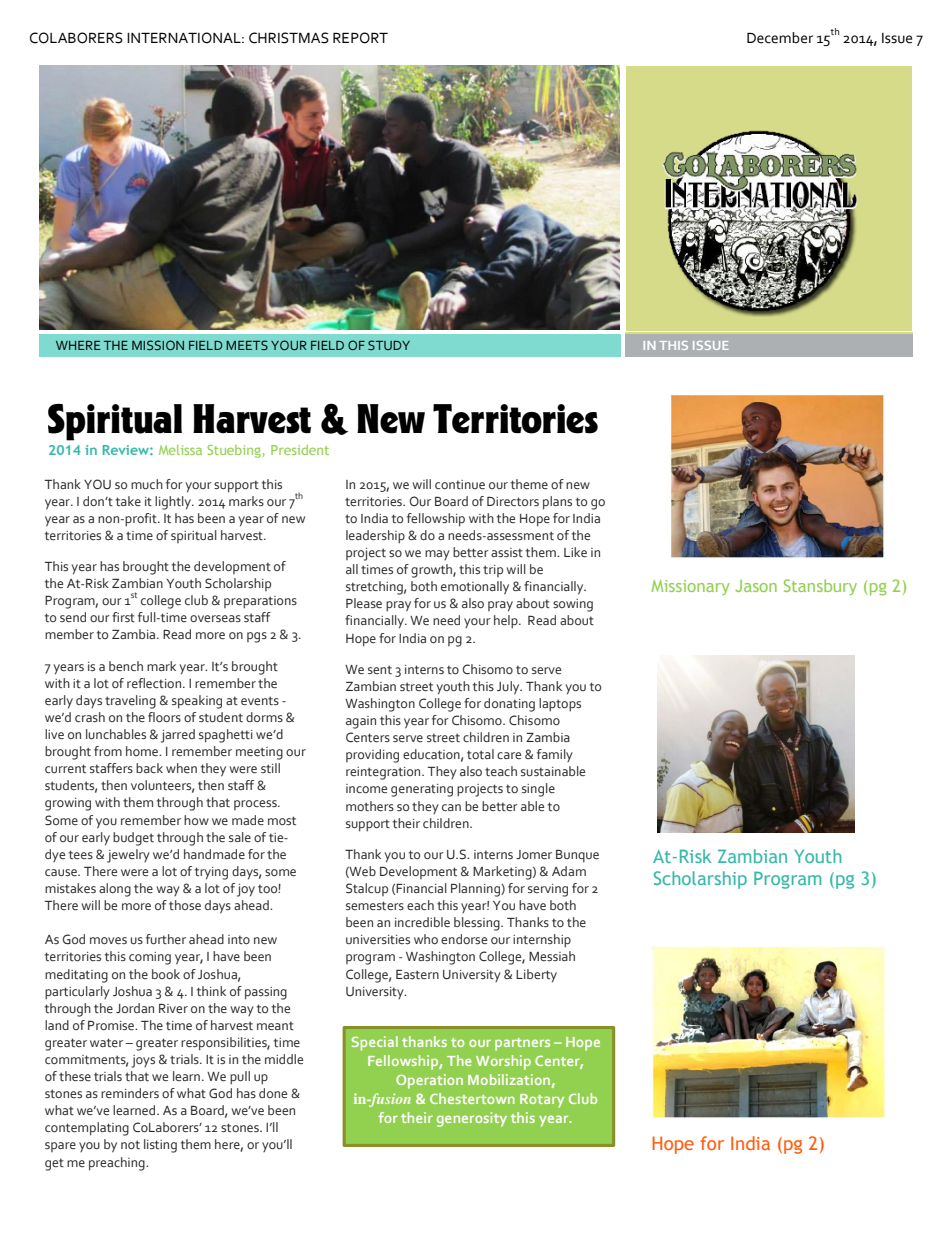  What do you see at coordinates (360, 38) in the page?
I see `REPORT` at bounding box center [360, 38].
